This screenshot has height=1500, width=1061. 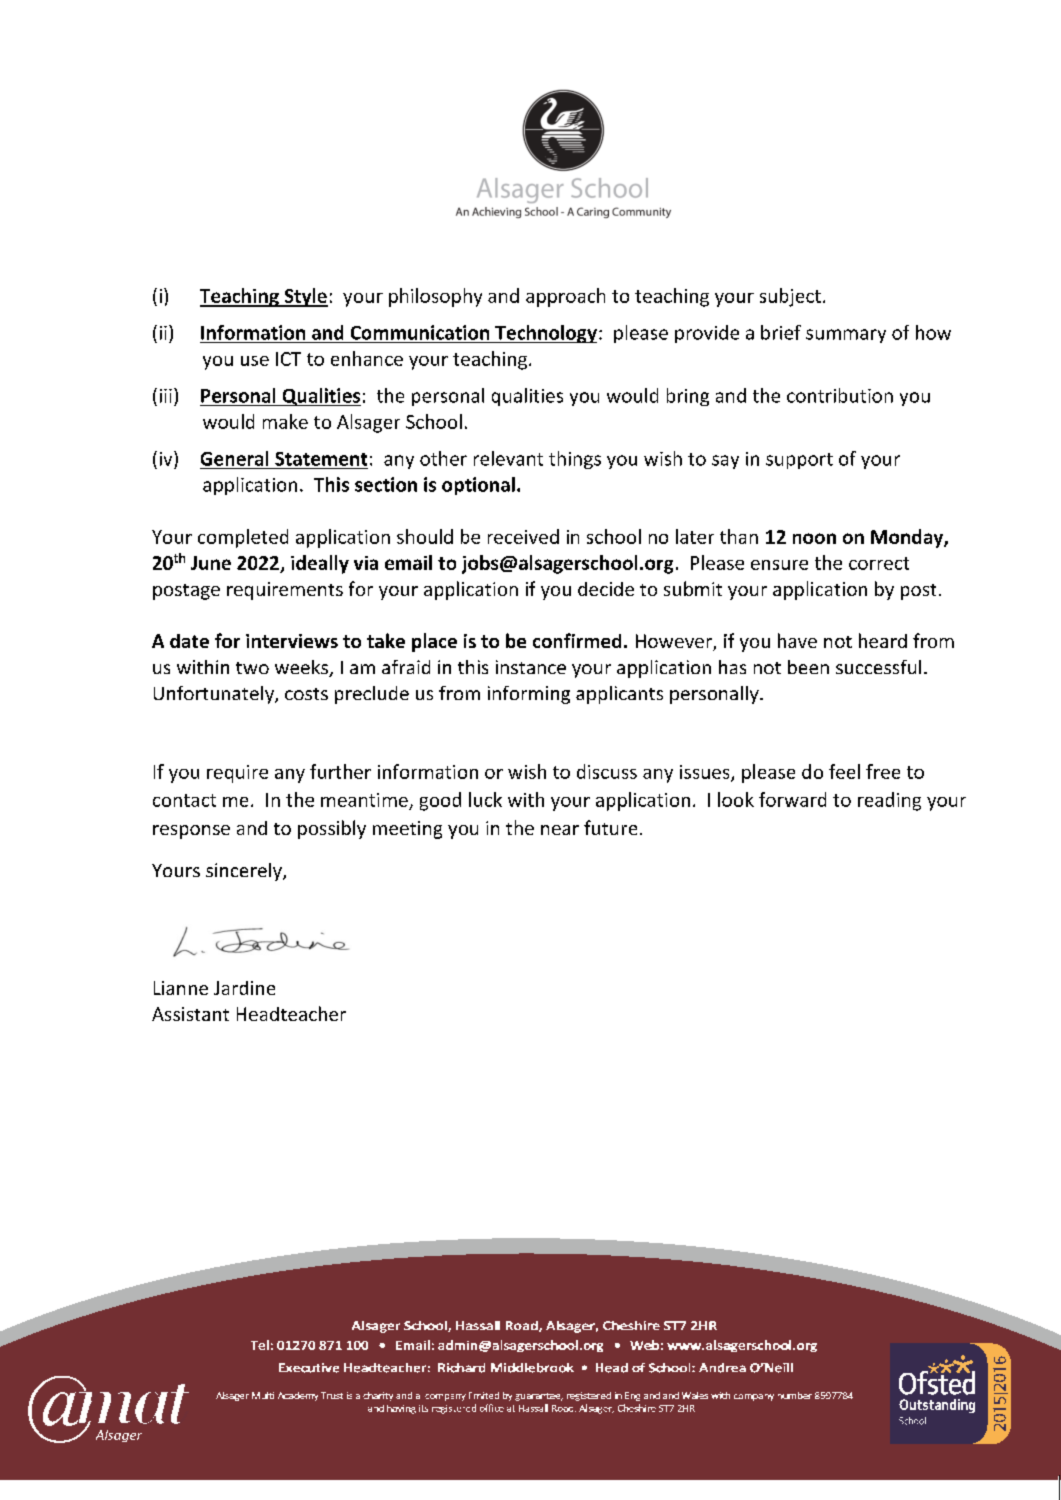 What do you see at coordinates (814, 538) in the screenshot?
I see `noon` at bounding box center [814, 538].
